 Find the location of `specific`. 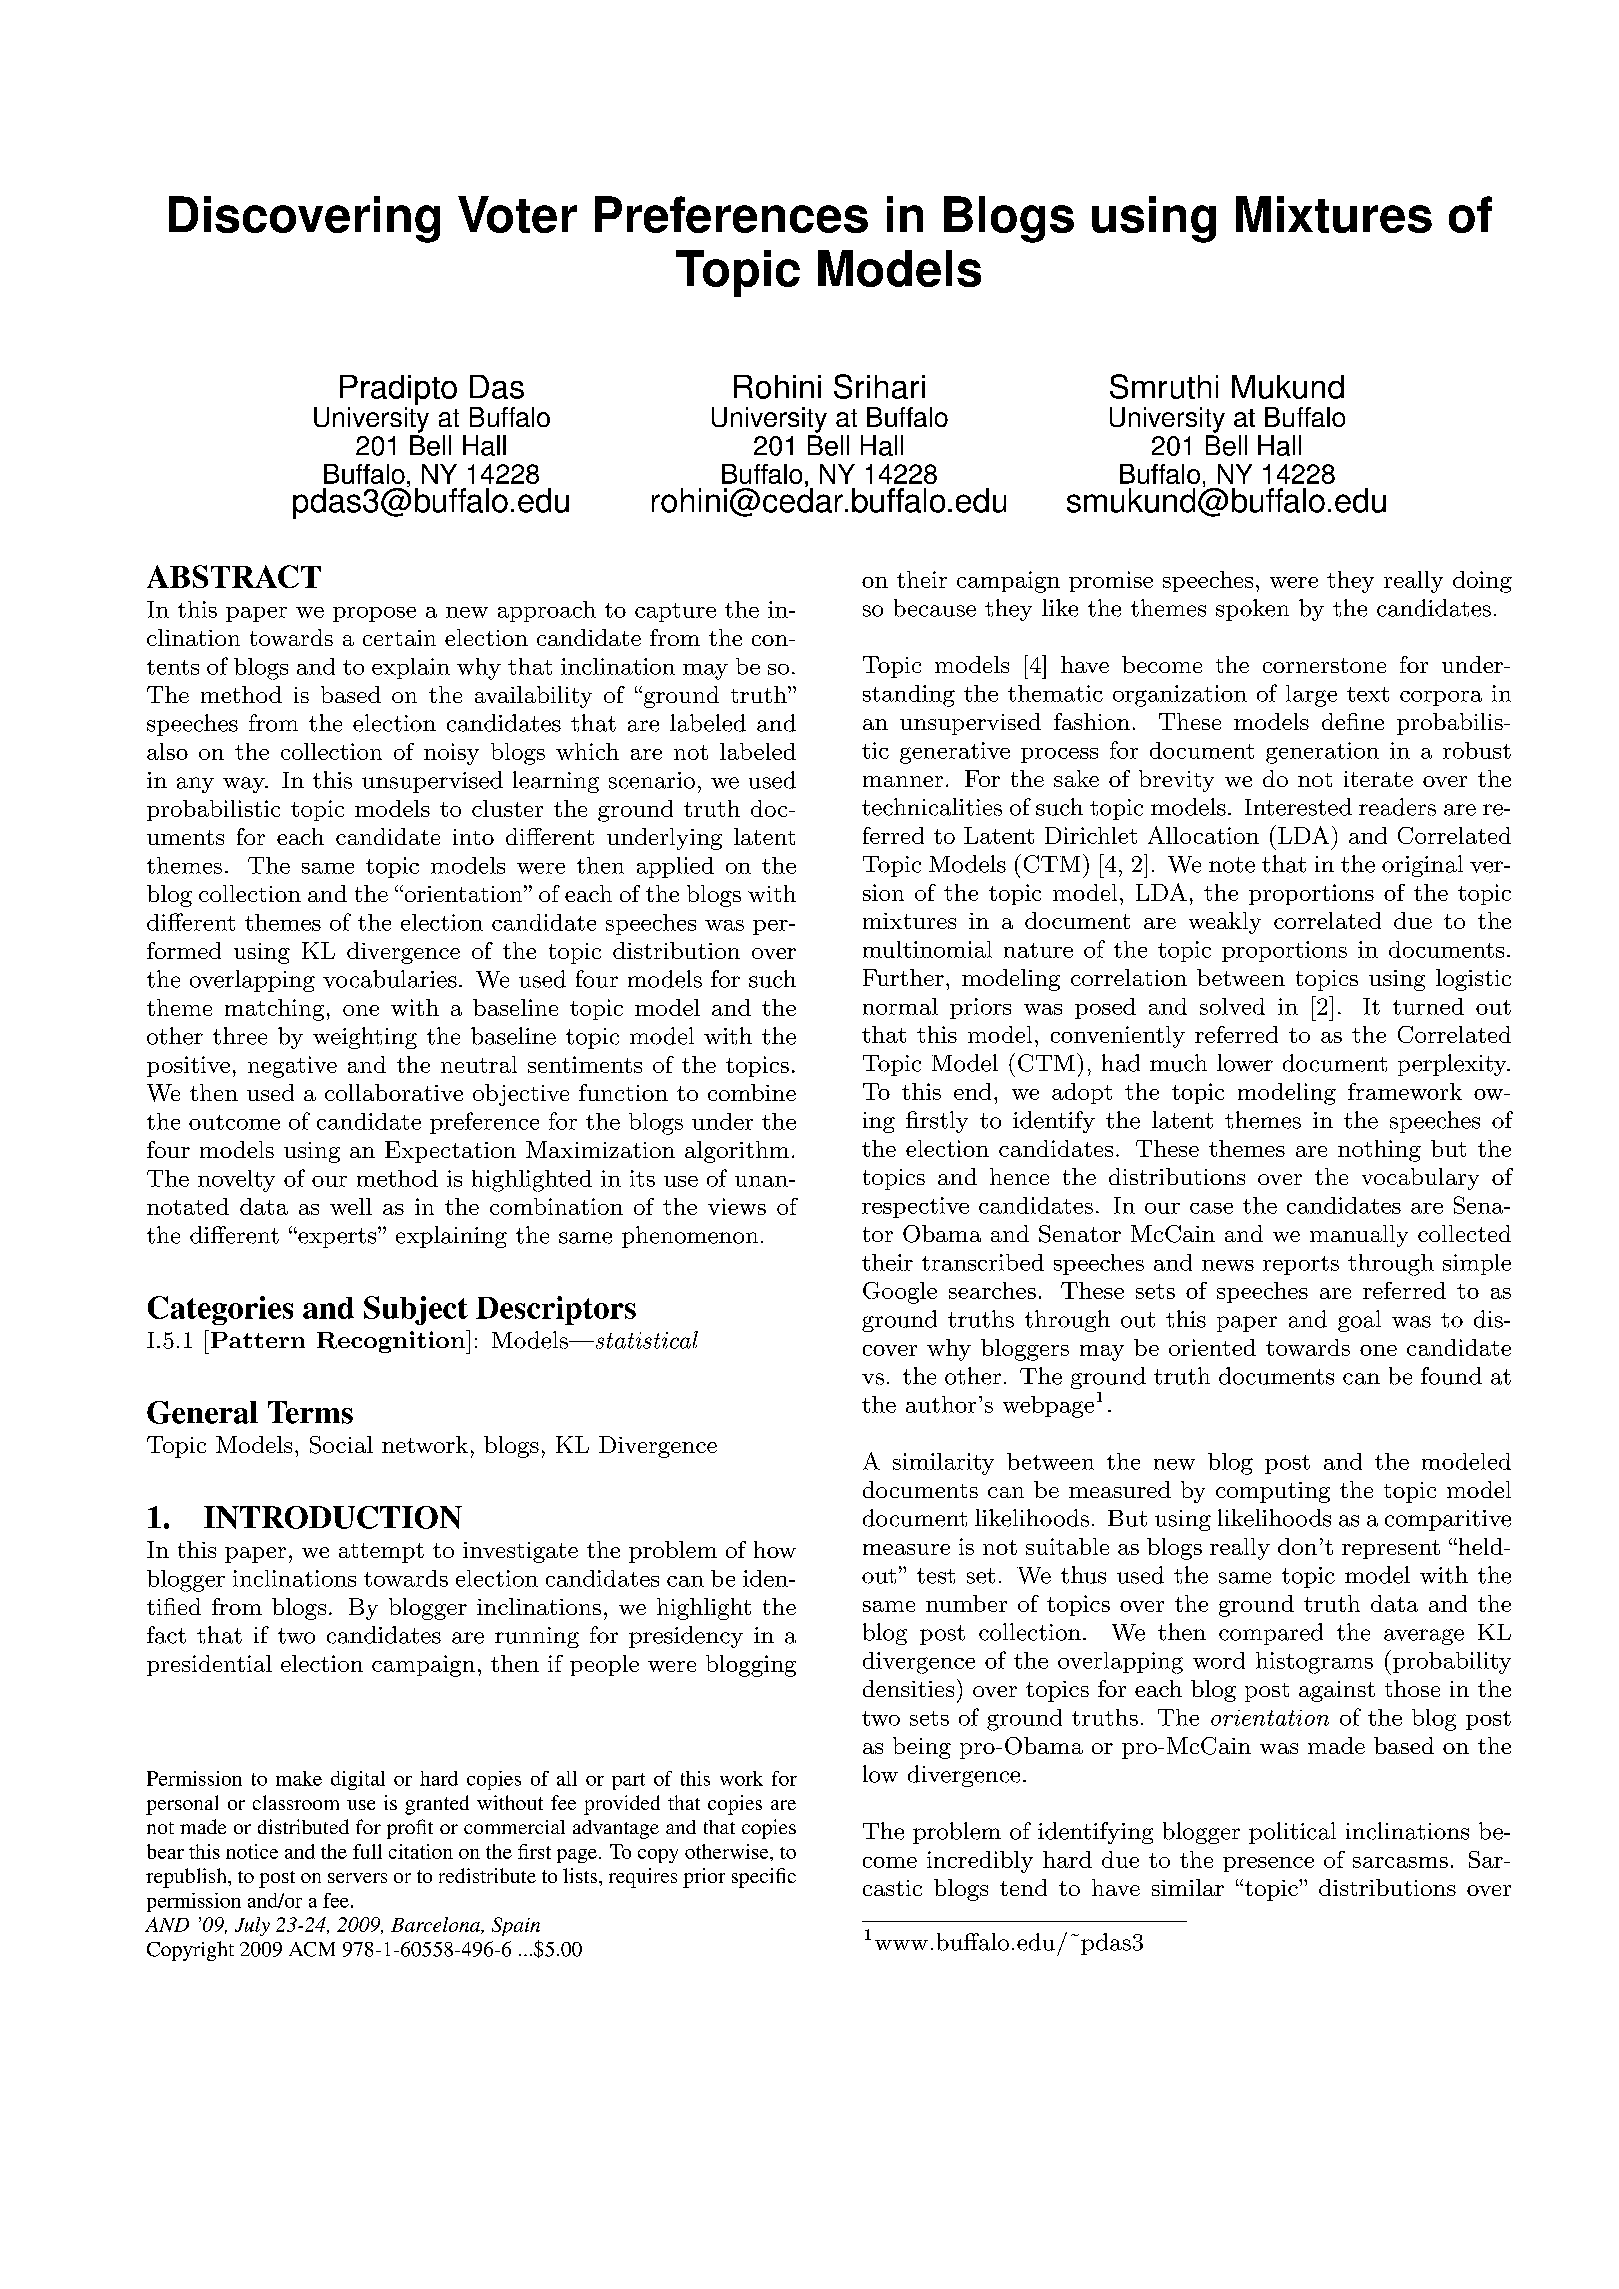

specific is located at coordinates (764, 1878).
